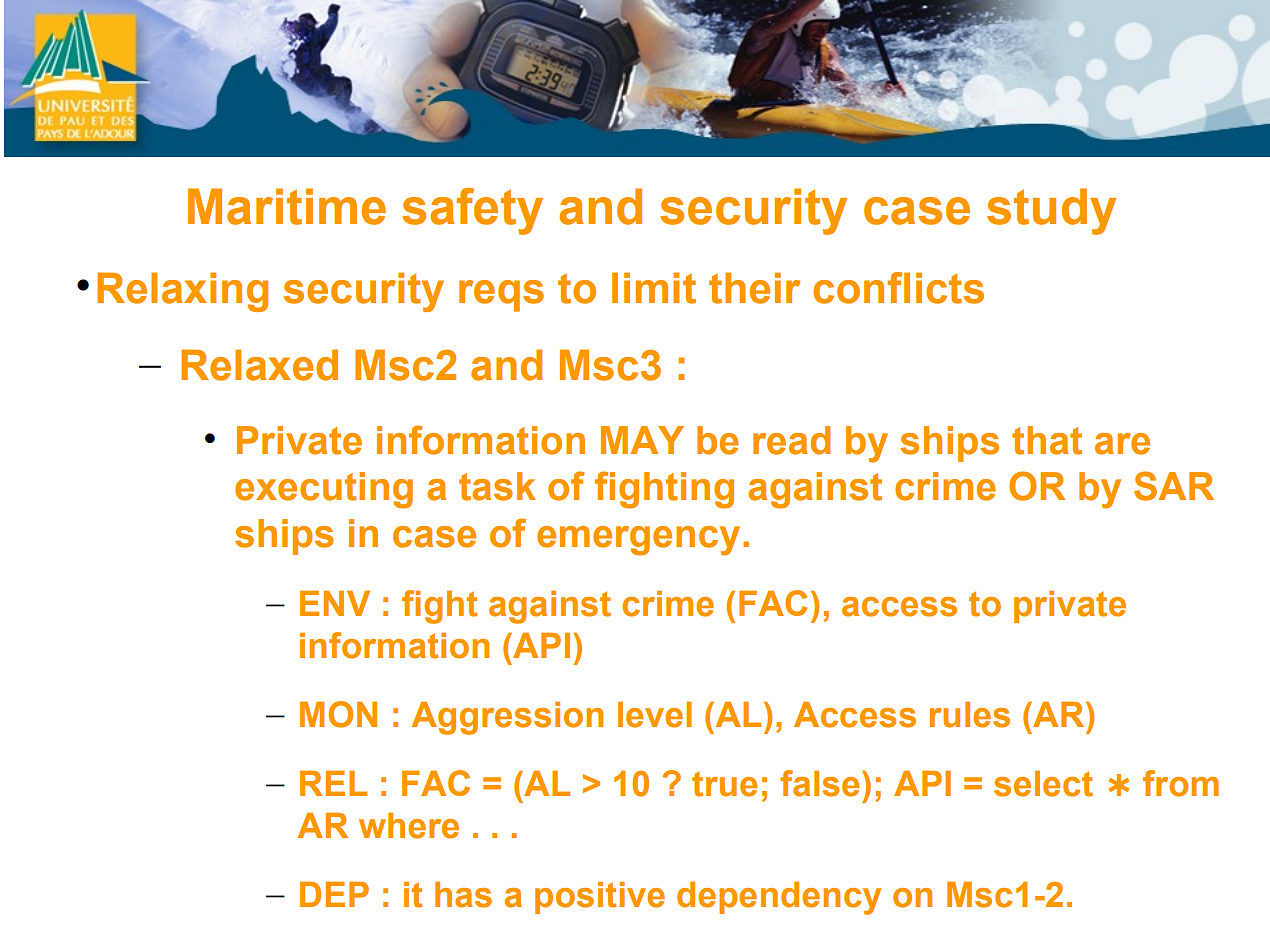 The height and width of the document is (952, 1270). What do you see at coordinates (463, 895) in the document?
I see `has` at bounding box center [463, 895].
